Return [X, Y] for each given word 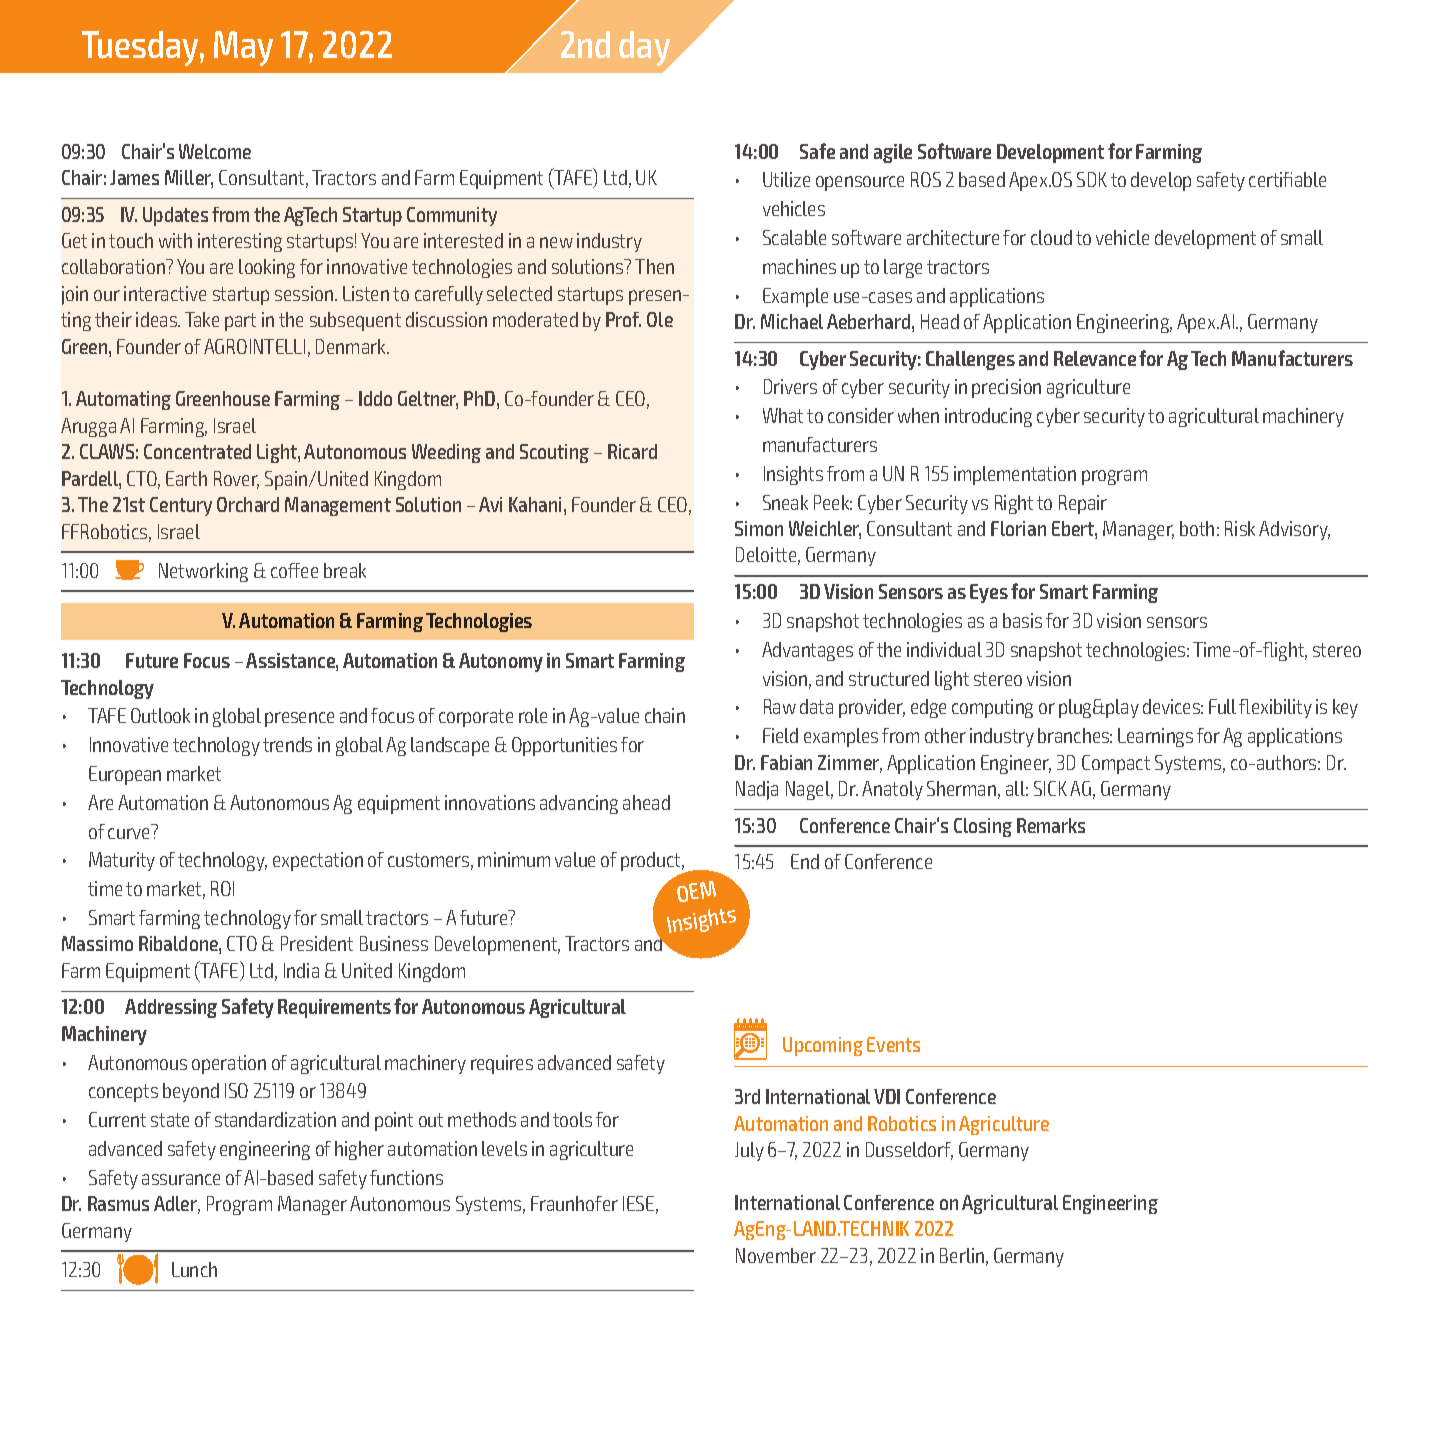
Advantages [807, 651]
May [243, 48]
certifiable [1287, 179]
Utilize [786, 179]
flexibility [1275, 708]
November [776, 1255]
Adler [177, 1205]
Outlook [160, 715]
